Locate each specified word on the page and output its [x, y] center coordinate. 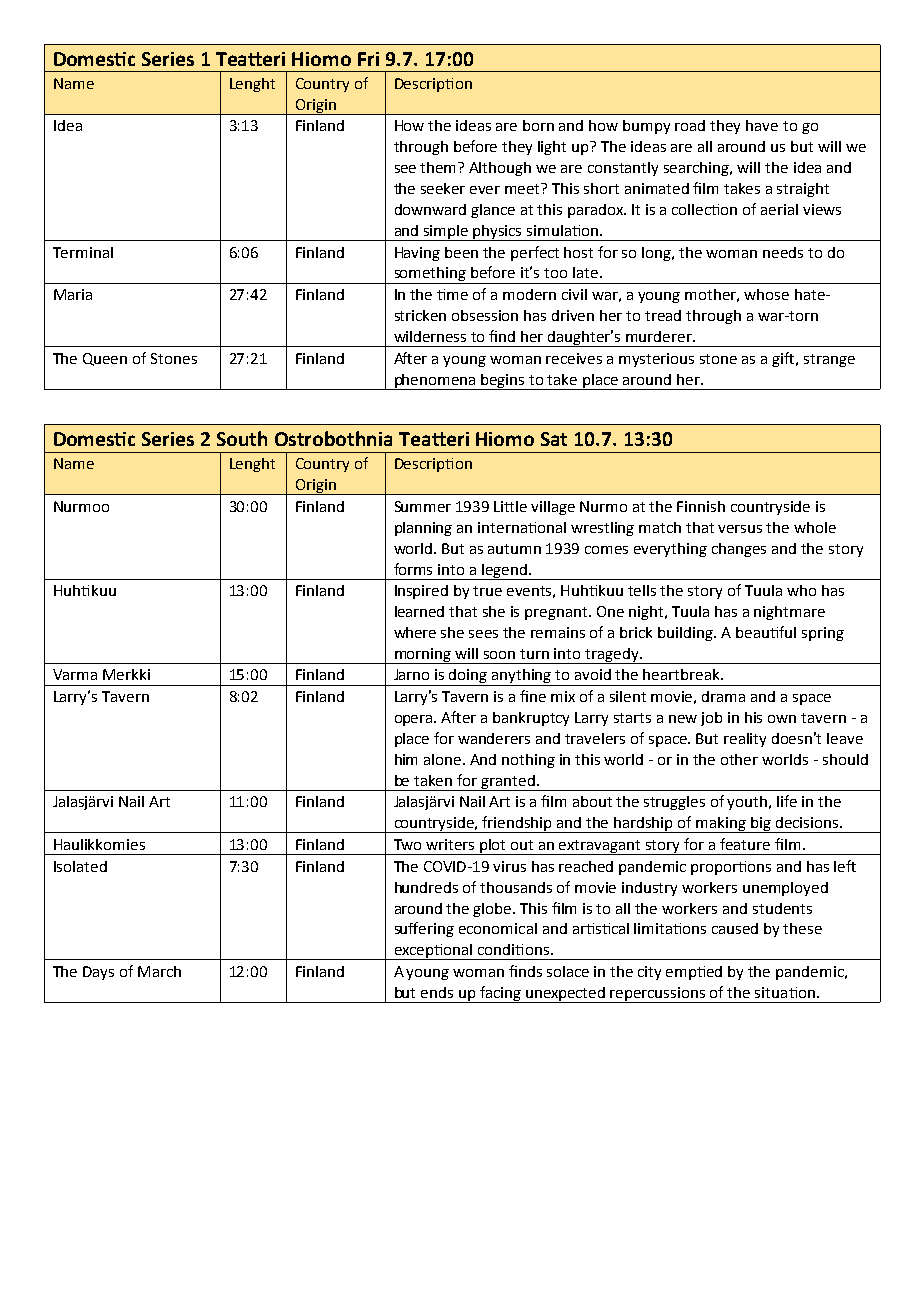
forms [413, 569]
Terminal [83, 252]
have [762, 125]
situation [785, 992]
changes [739, 550]
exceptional [433, 952]
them [439, 167]
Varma [75, 674]
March [159, 971]
